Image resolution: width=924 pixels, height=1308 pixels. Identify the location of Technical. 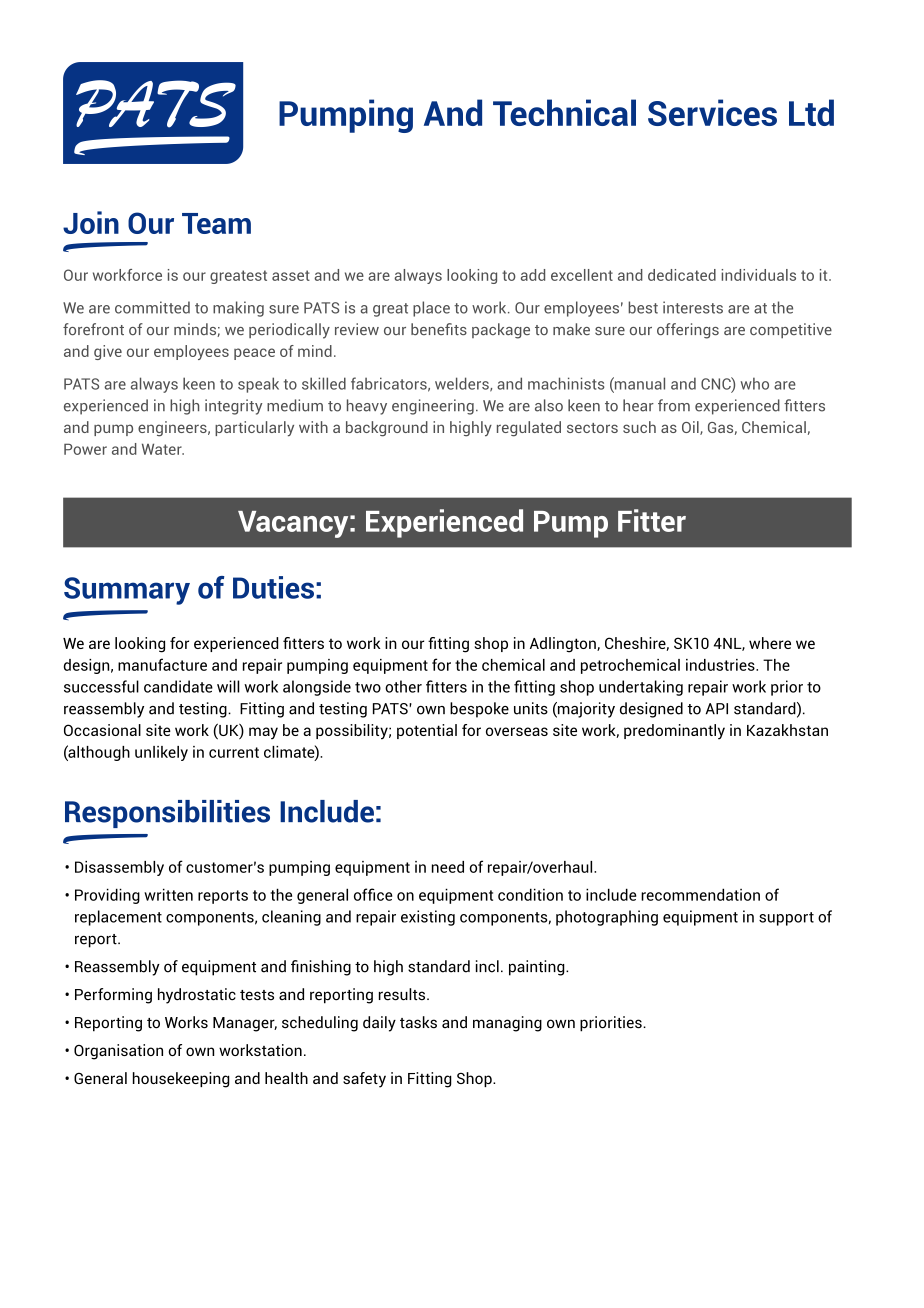
(564, 112).
